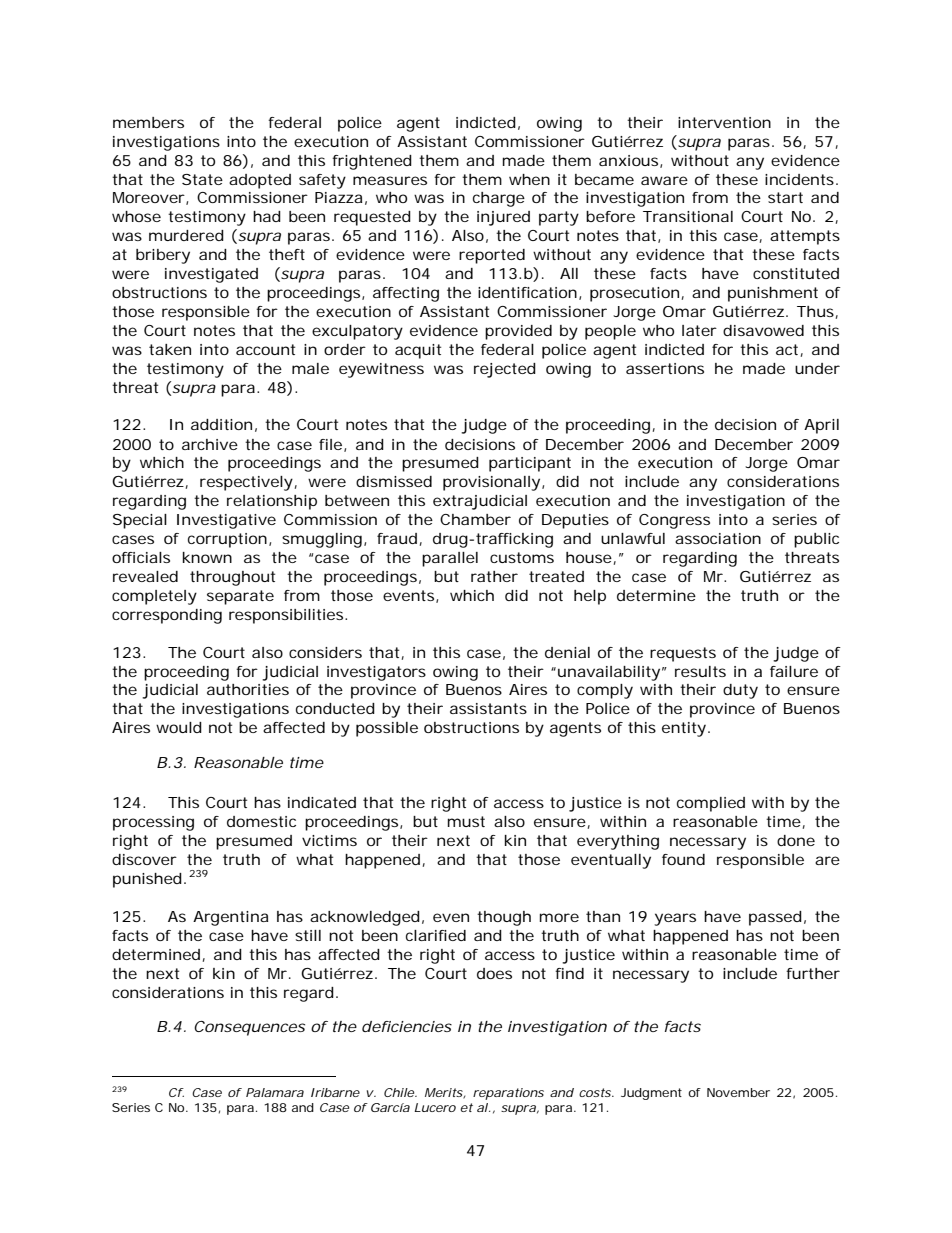 Image resolution: width=952 pixels, height=1233 pixels. What do you see at coordinates (724, 122) in the page?
I see `intervention` at bounding box center [724, 122].
